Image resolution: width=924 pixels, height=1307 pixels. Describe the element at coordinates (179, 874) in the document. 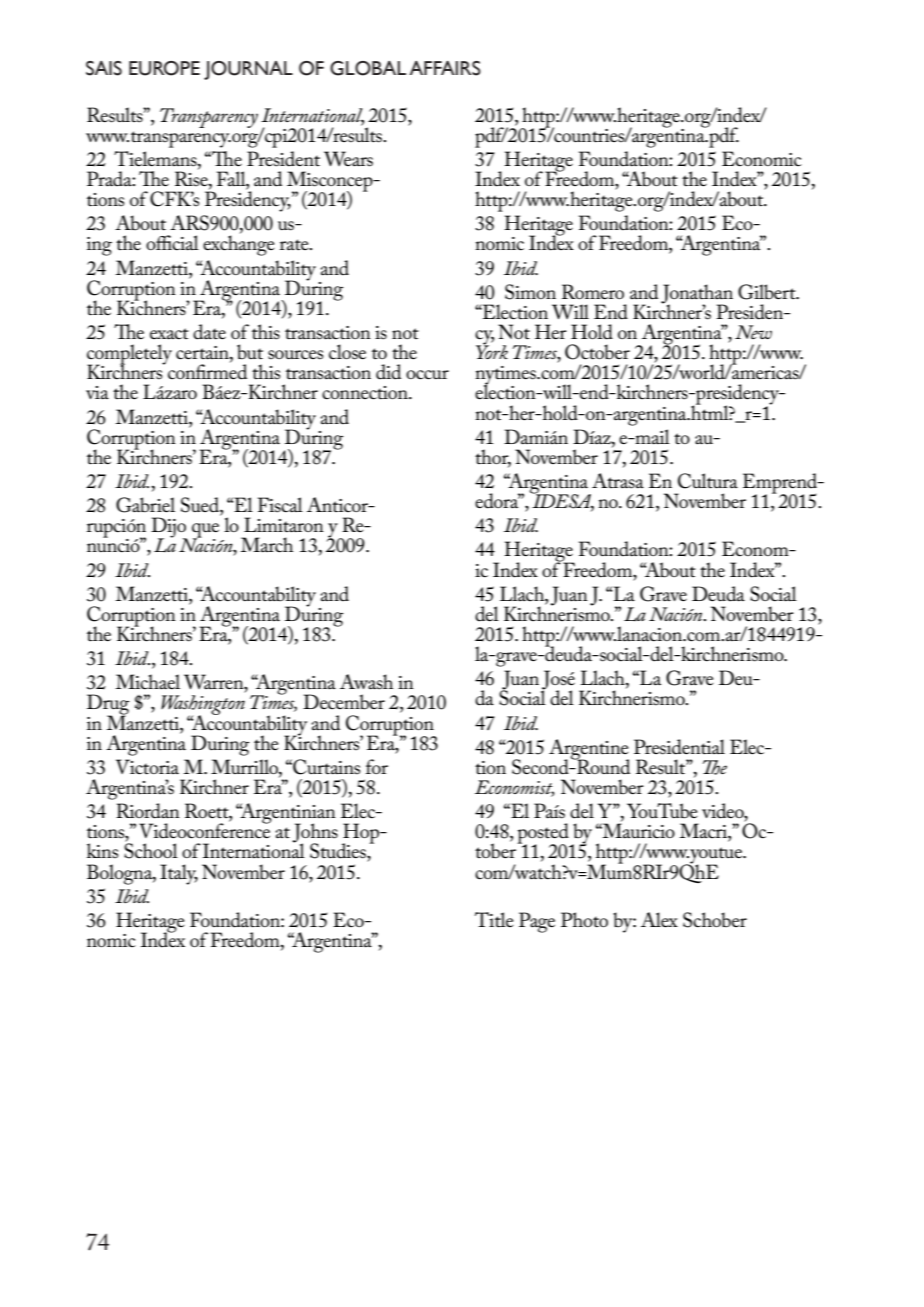

I see `Italy` at that location.
